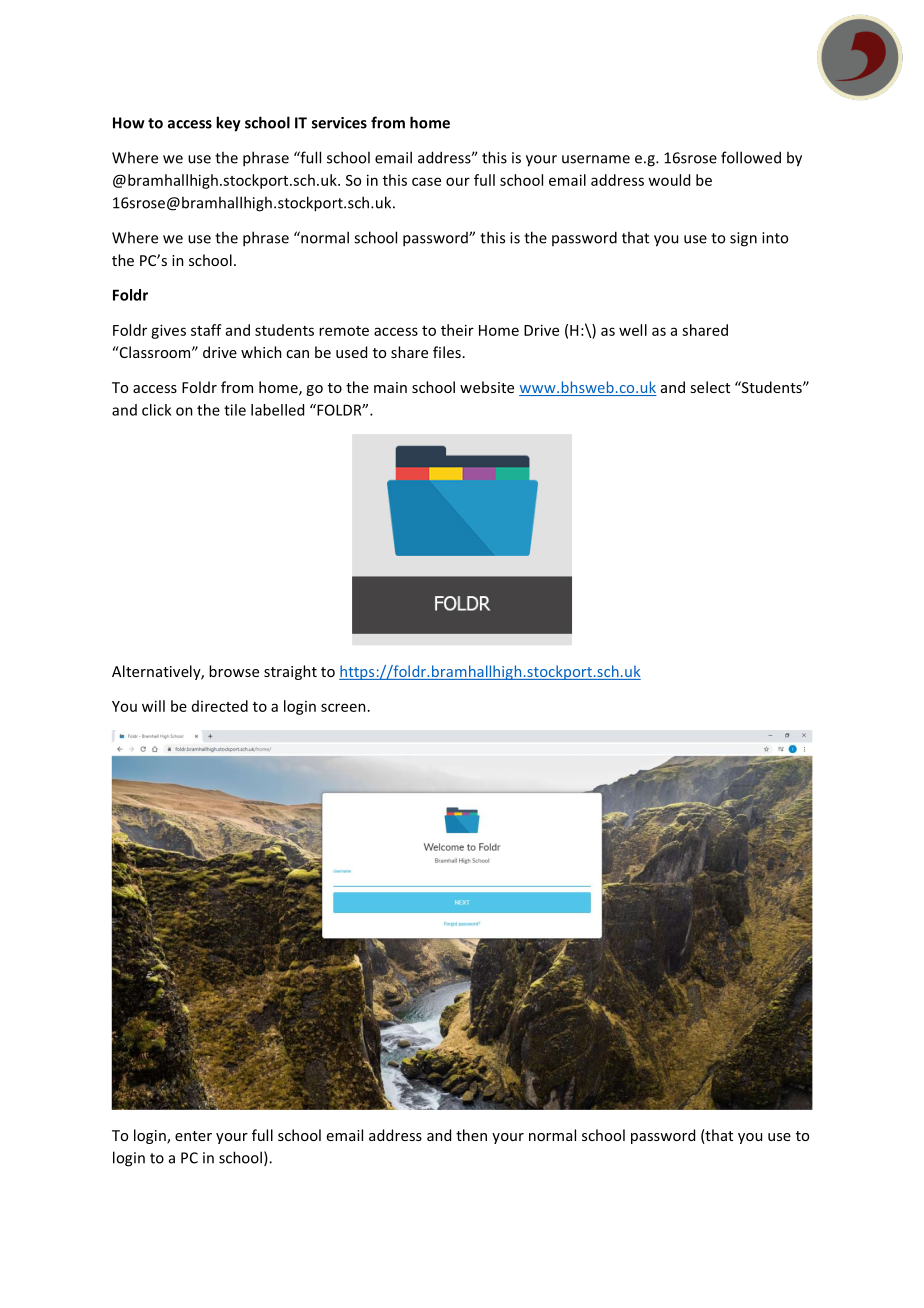 The image size is (924, 1308). Describe the element at coordinates (710, 387) in the document. I see `select` at that location.
